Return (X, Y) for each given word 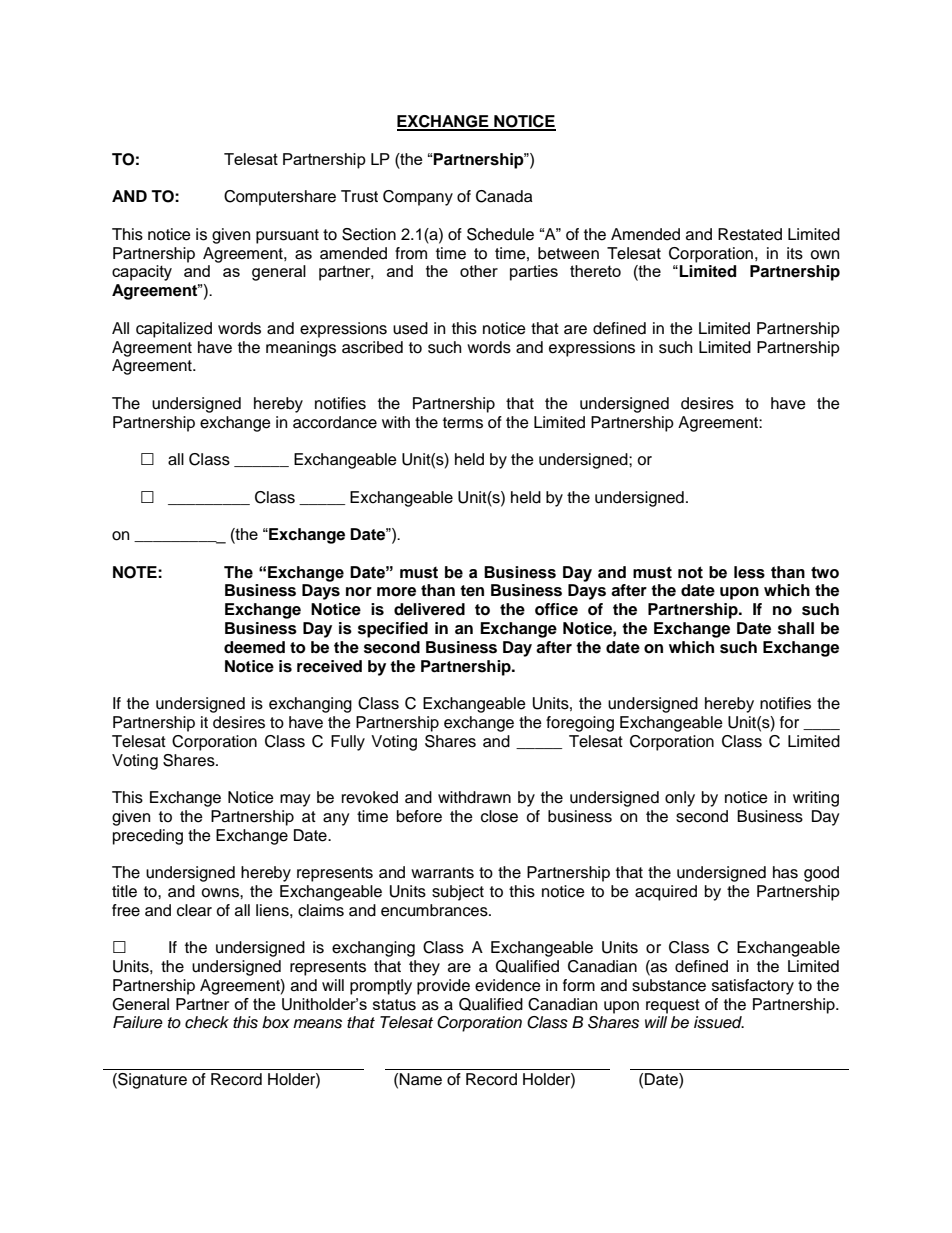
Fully (348, 743)
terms (463, 423)
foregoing (580, 724)
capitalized (174, 330)
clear (194, 910)
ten (472, 591)
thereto (595, 271)
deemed (254, 647)
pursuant (287, 236)
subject (458, 893)
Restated (750, 234)
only (680, 799)
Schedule (500, 234)
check (207, 1022)
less (749, 572)
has (785, 872)
